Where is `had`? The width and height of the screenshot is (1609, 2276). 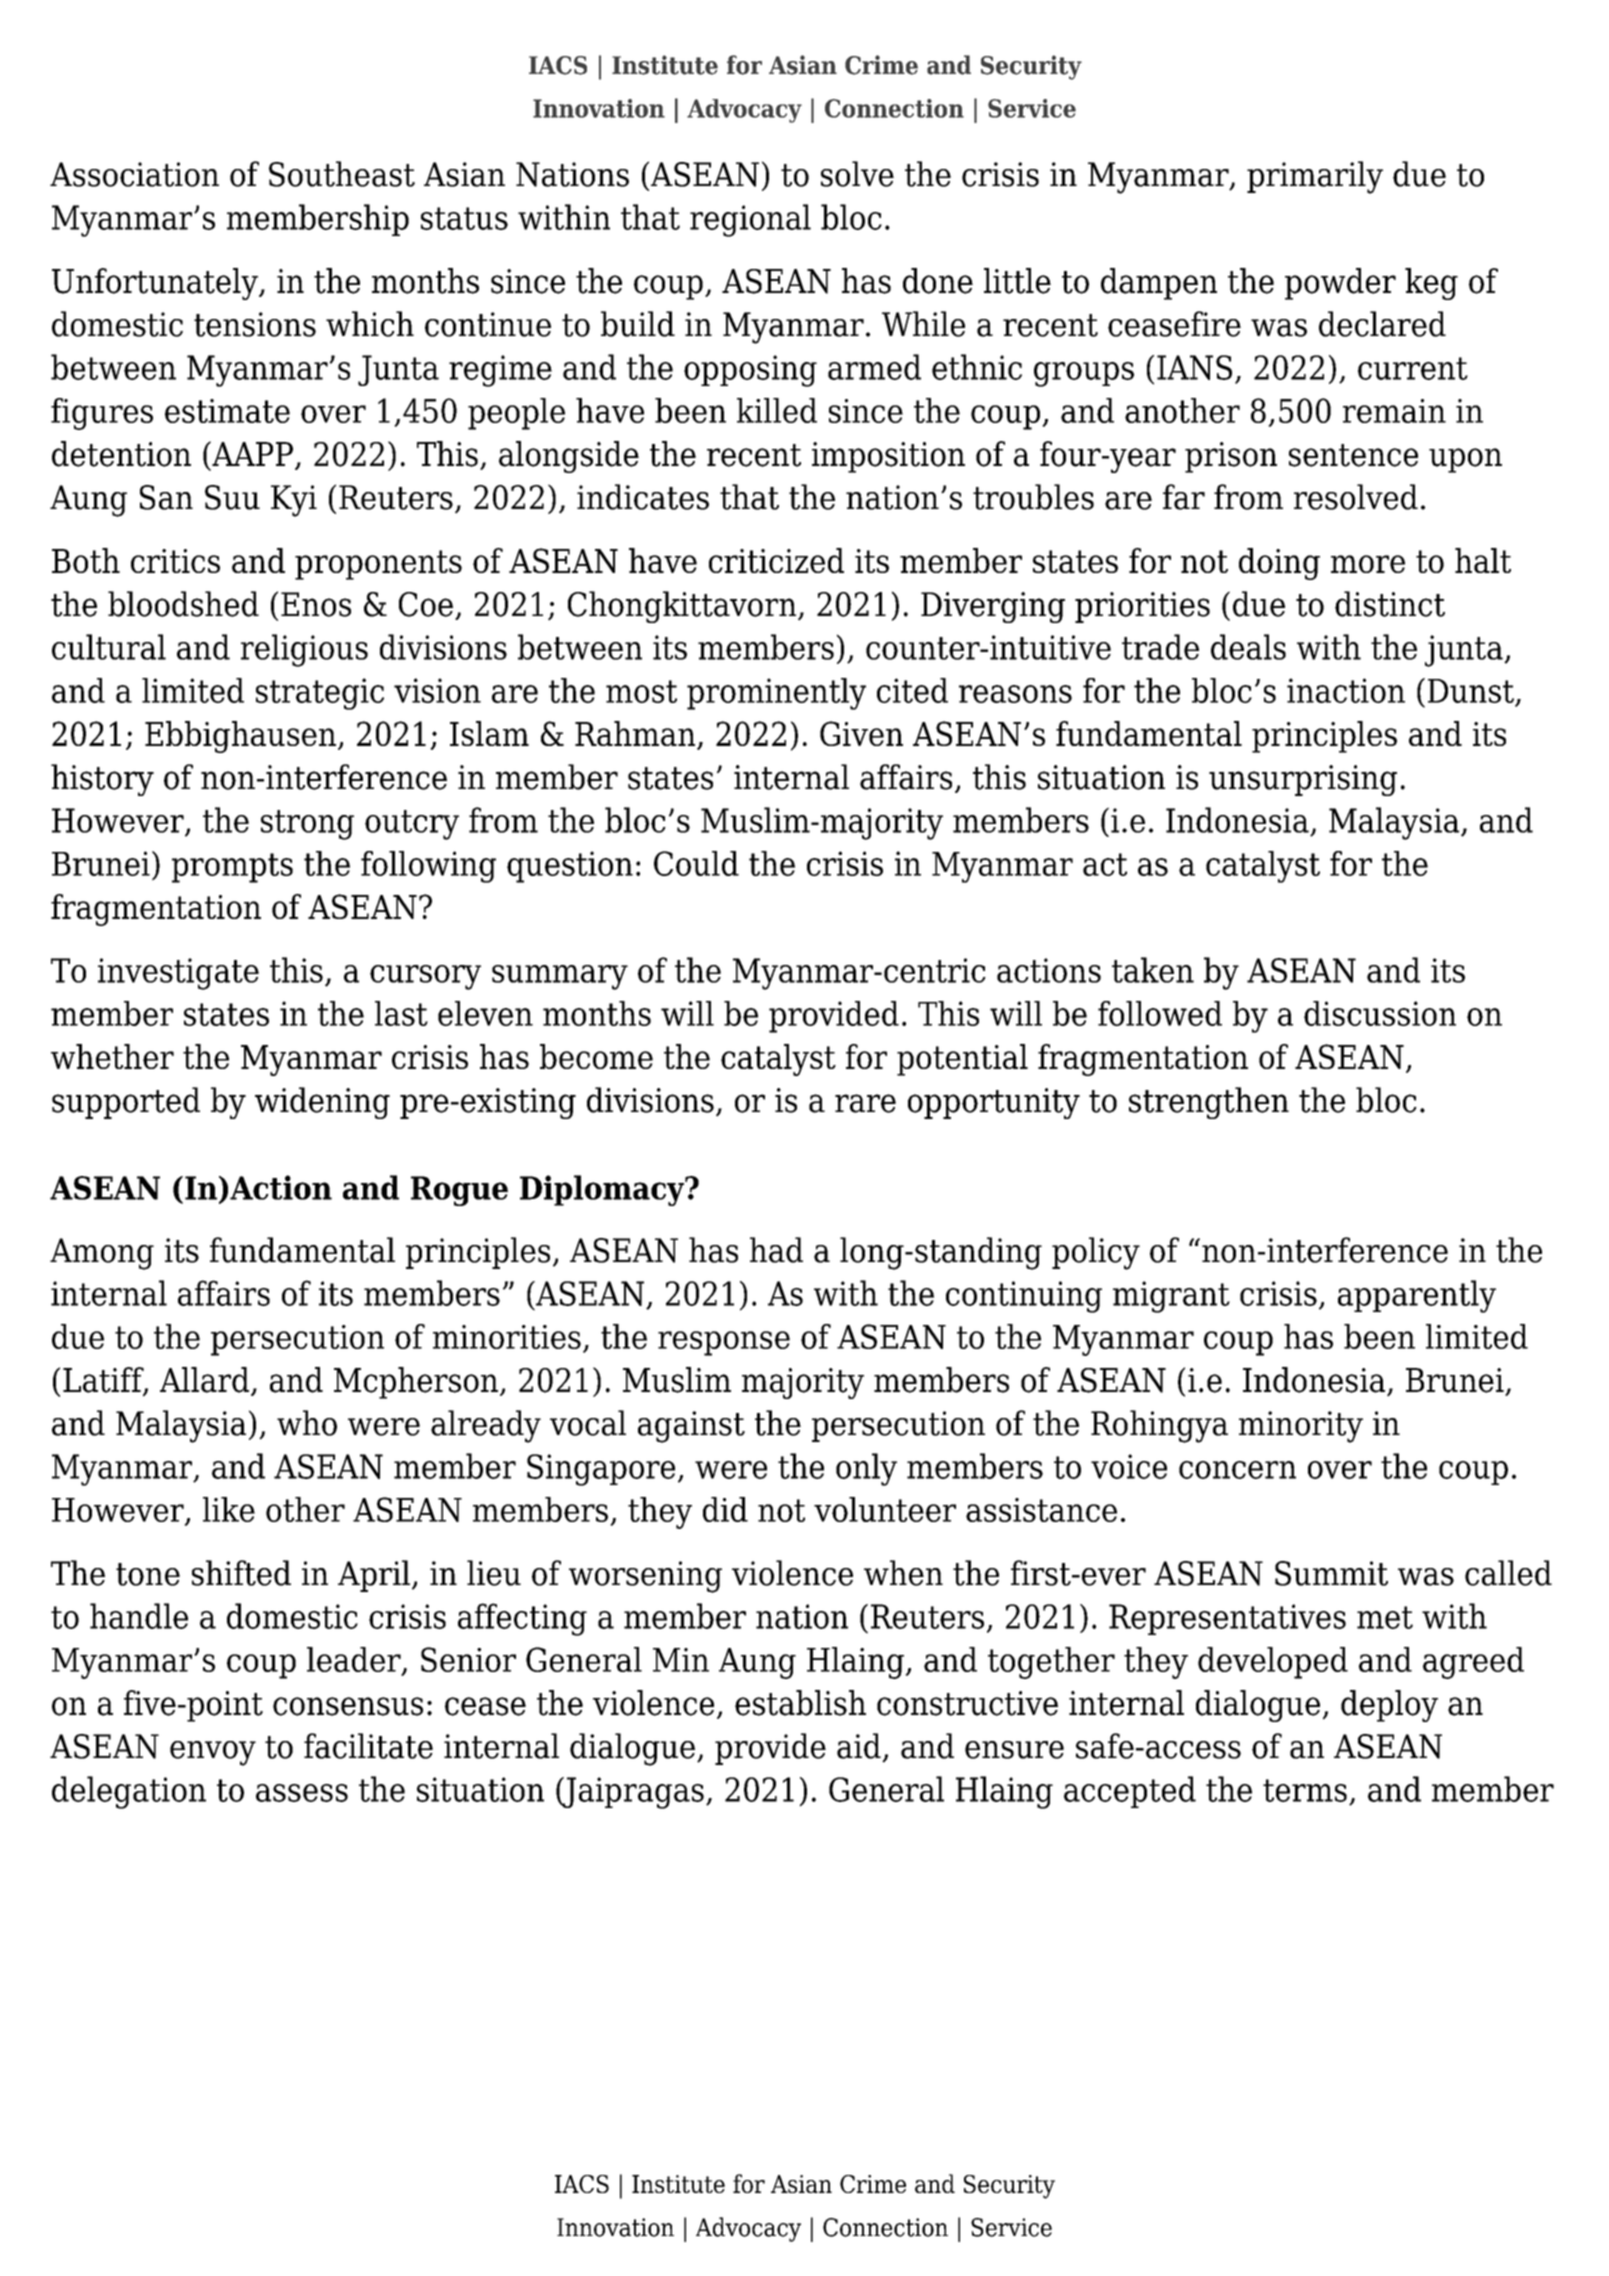 had is located at coordinates (776, 1250).
